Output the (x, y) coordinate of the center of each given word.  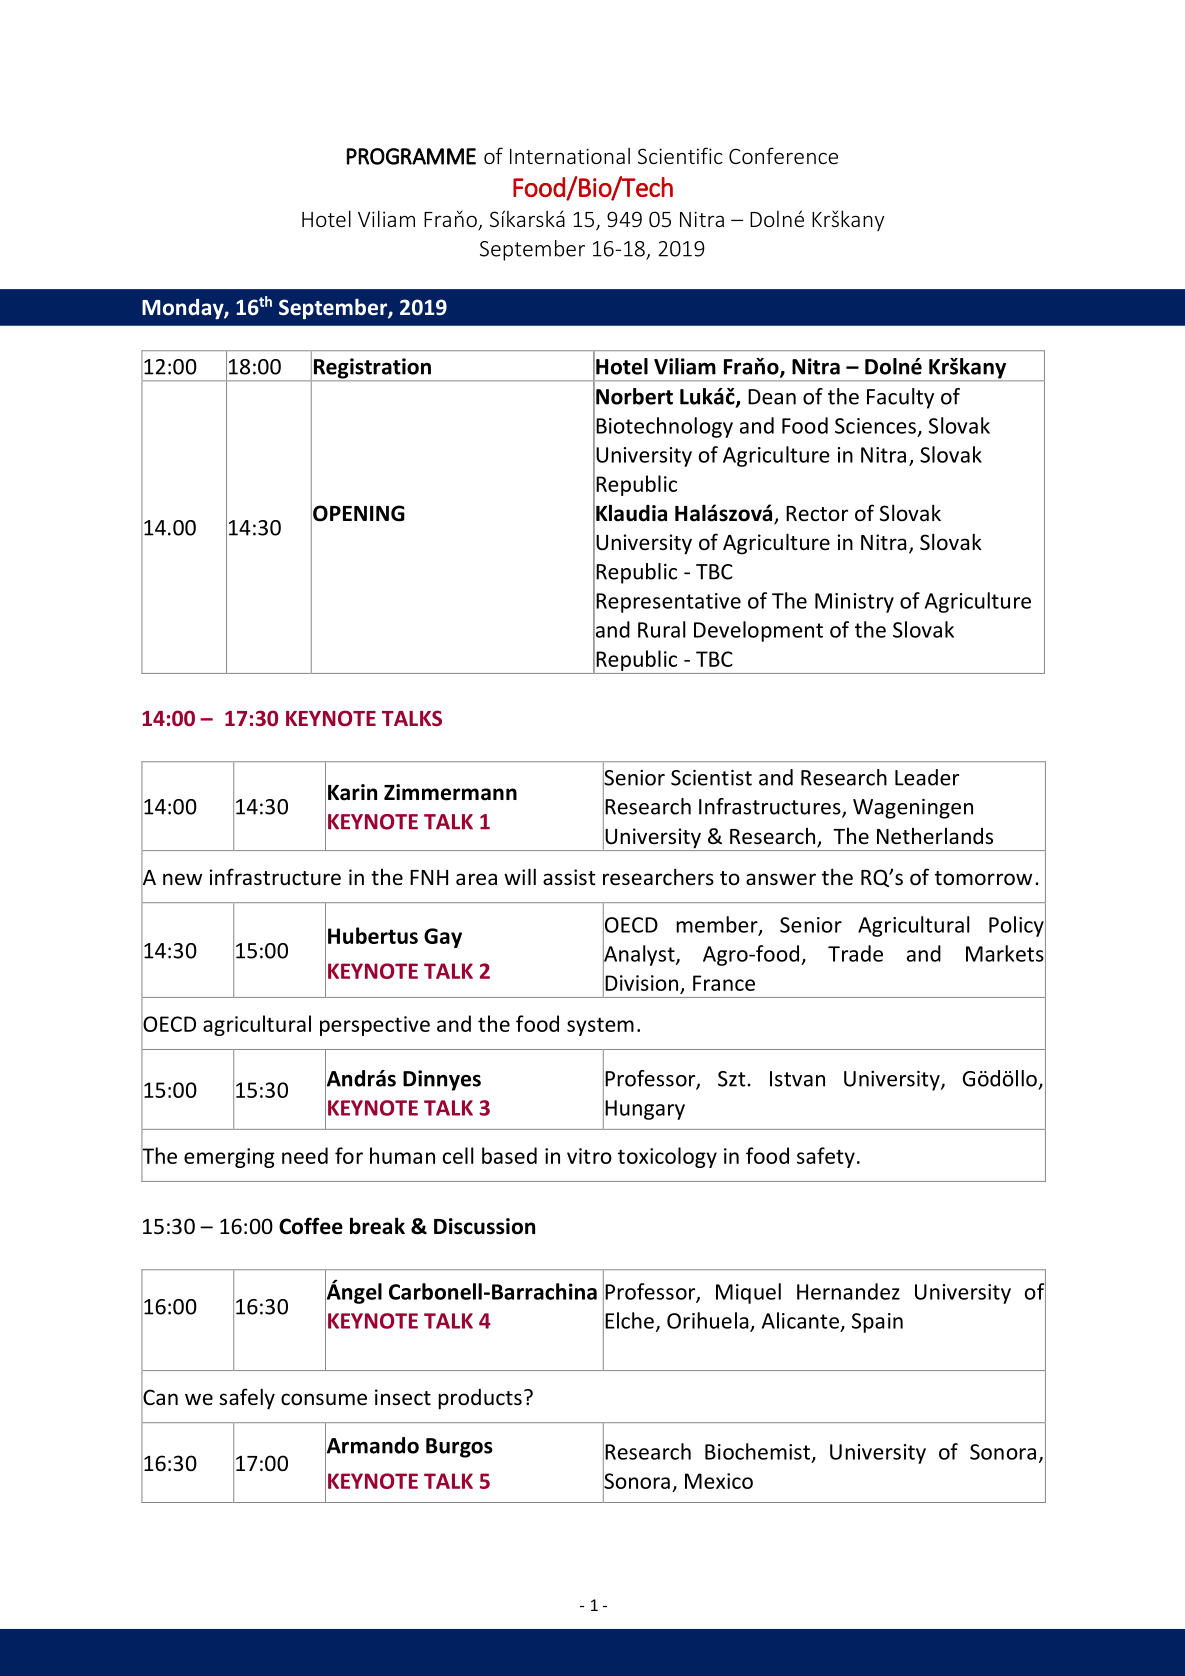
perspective (375, 1026)
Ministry (854, 603)
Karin (352, 792)
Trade (855, 953)
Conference (783, 155)
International (570, 156)
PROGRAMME (411, 156)
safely (247, 1399)
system (600, 1026)
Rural (662, 629)
